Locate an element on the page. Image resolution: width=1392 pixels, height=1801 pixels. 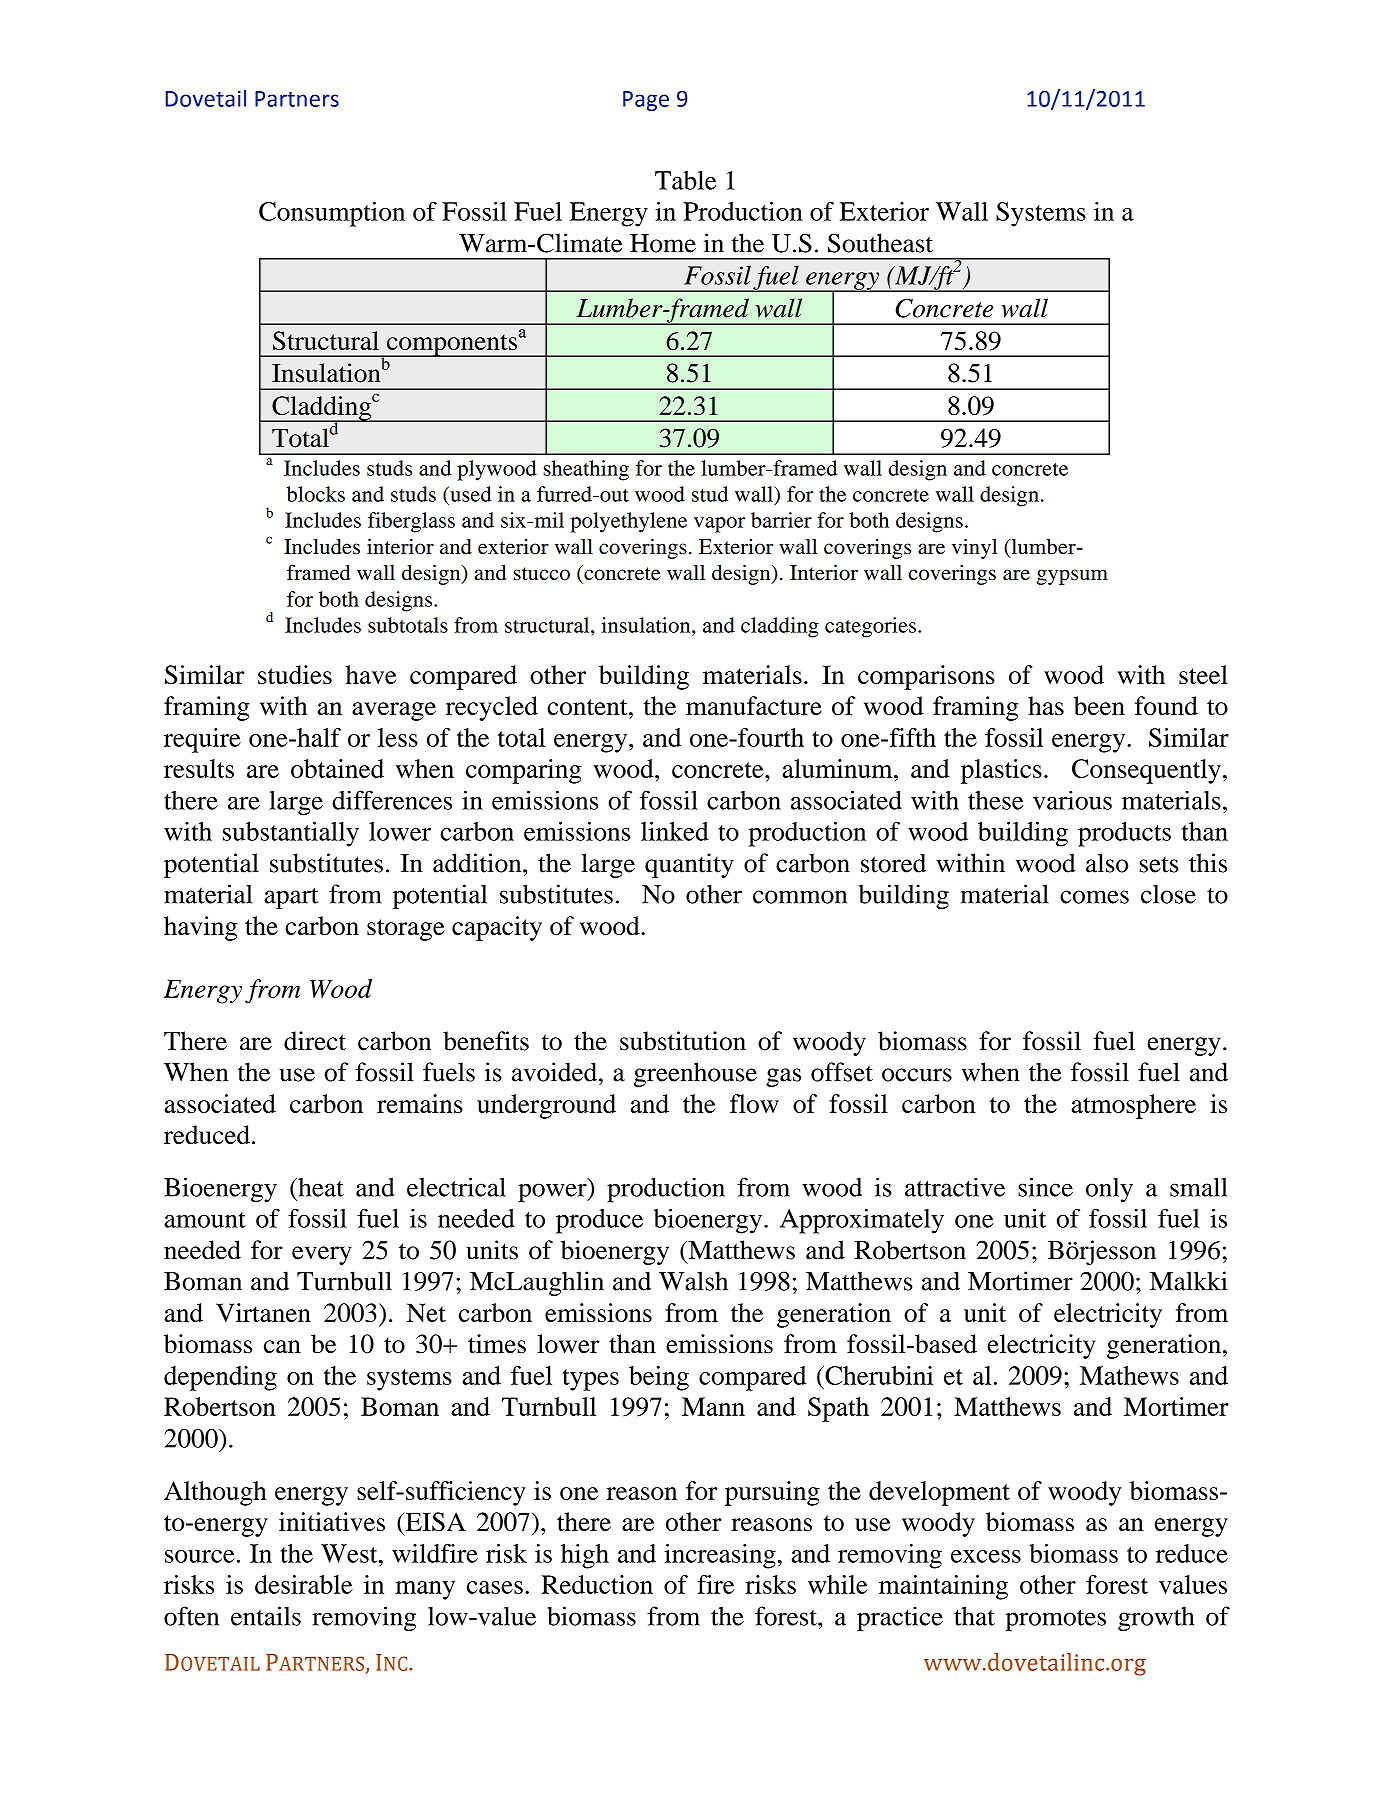
every is located at coordinates (322, 1255).
